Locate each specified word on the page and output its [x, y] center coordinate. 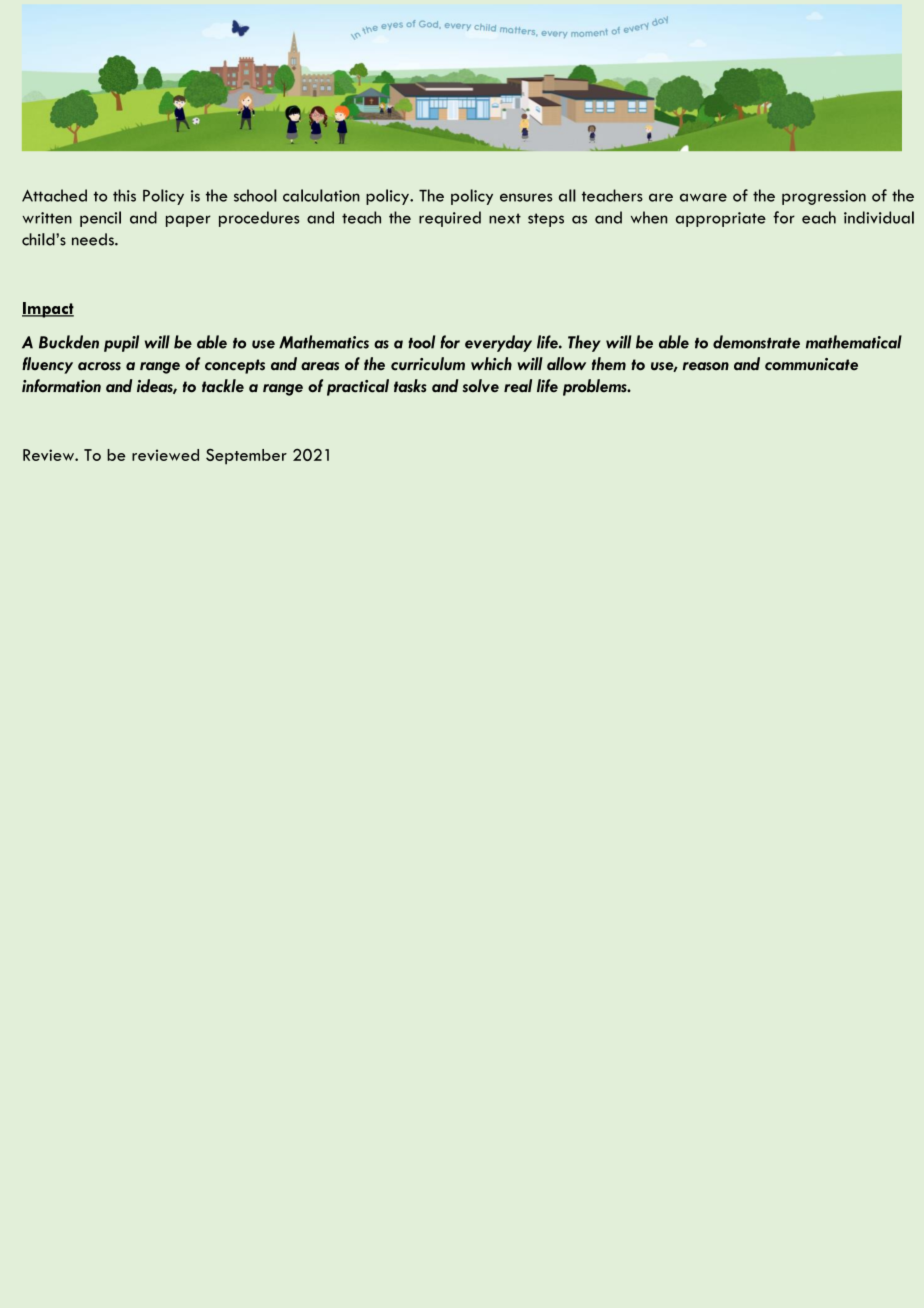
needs [94, 239]
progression [824, 197]
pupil [121, 343]
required [450, 219]
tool [421, 342]
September [246, 457]
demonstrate [756, 342]
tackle [223, 386]
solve [481, 386]
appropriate [721, 219]
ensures [526, 197]
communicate [811, 364]
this [124, 195]
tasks [410, 386]
